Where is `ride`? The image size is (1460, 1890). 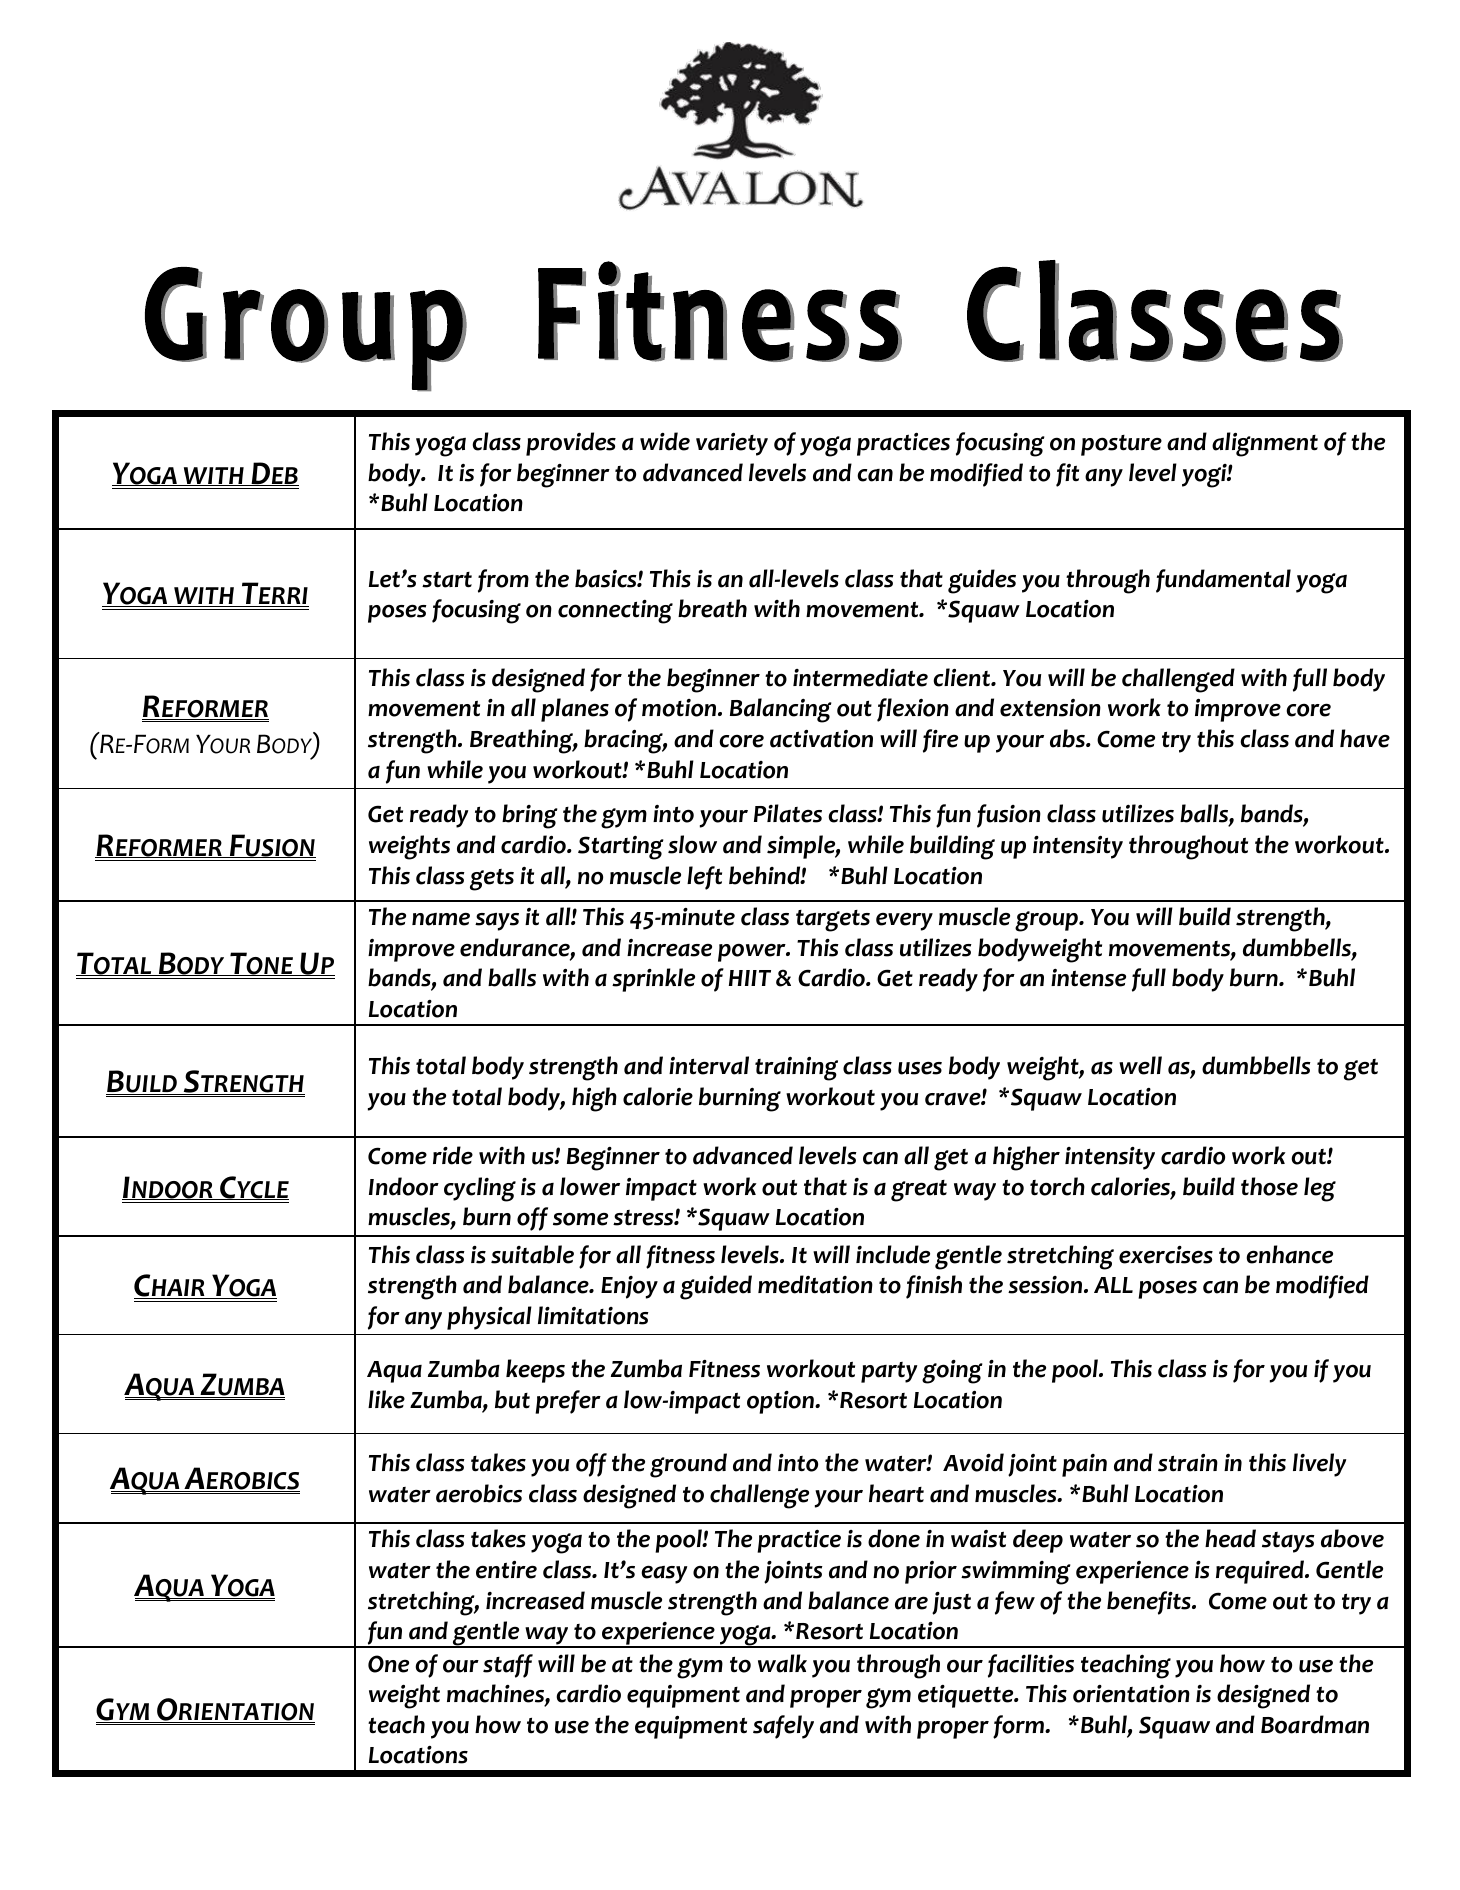 ride is located at coordinates (453, 1155).
